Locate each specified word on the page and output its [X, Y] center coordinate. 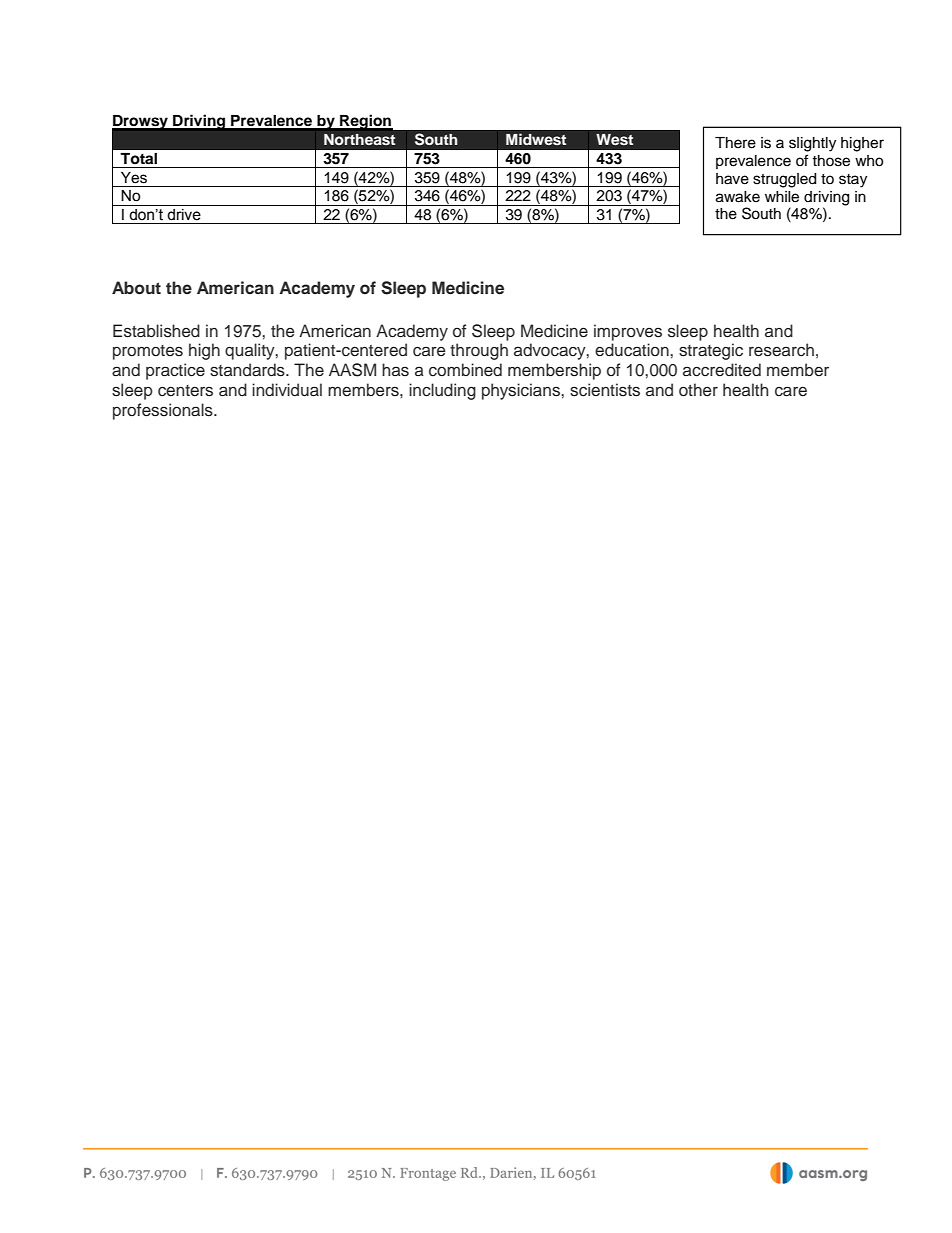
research [781, 350]
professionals [164, 411]
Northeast [360, 139]
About [136, 288]
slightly [812, 144]
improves [628, 332]
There [735, 143]
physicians [522, 391]
